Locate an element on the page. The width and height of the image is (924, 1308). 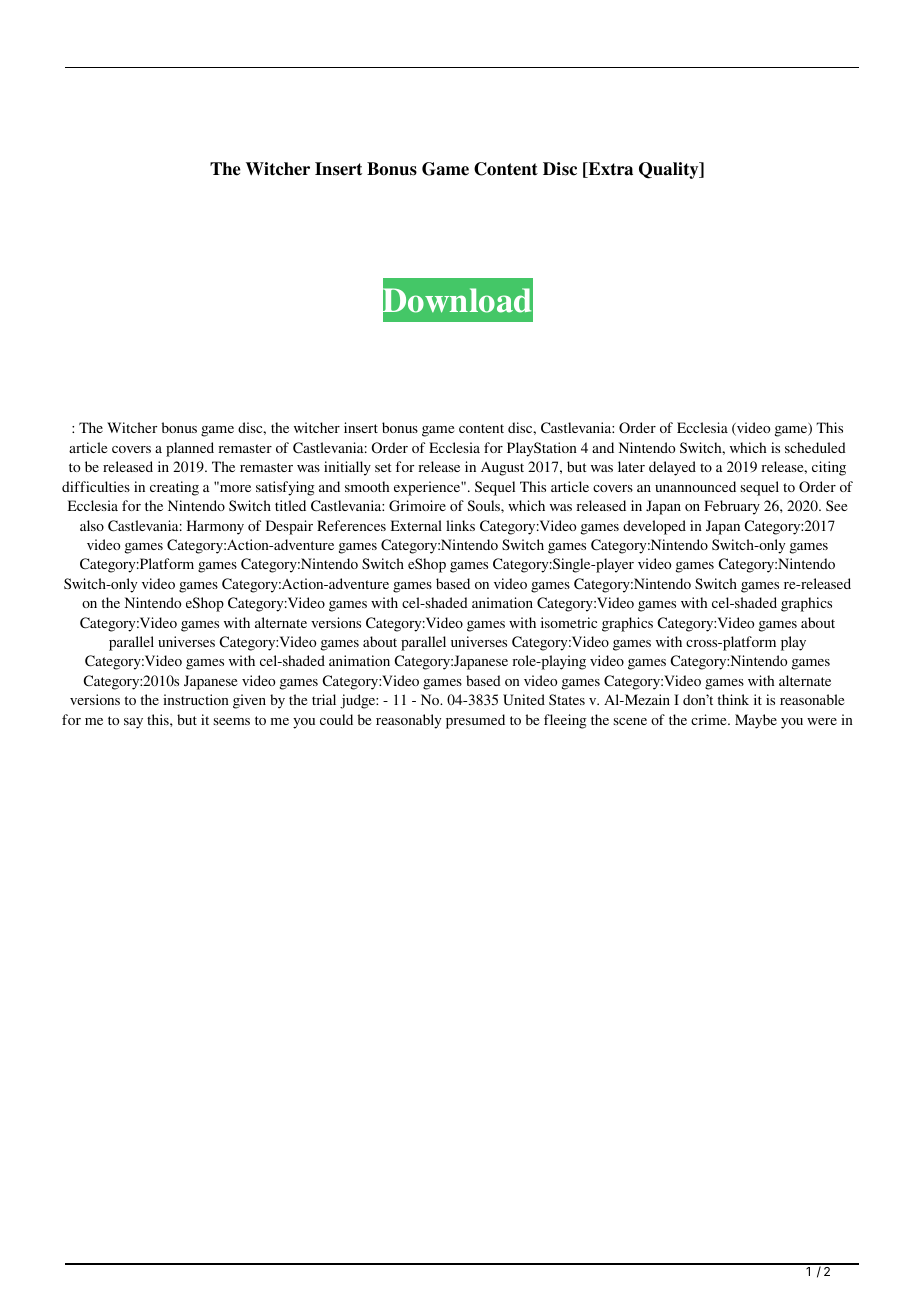
creating is located at coordinates (174, 488).
